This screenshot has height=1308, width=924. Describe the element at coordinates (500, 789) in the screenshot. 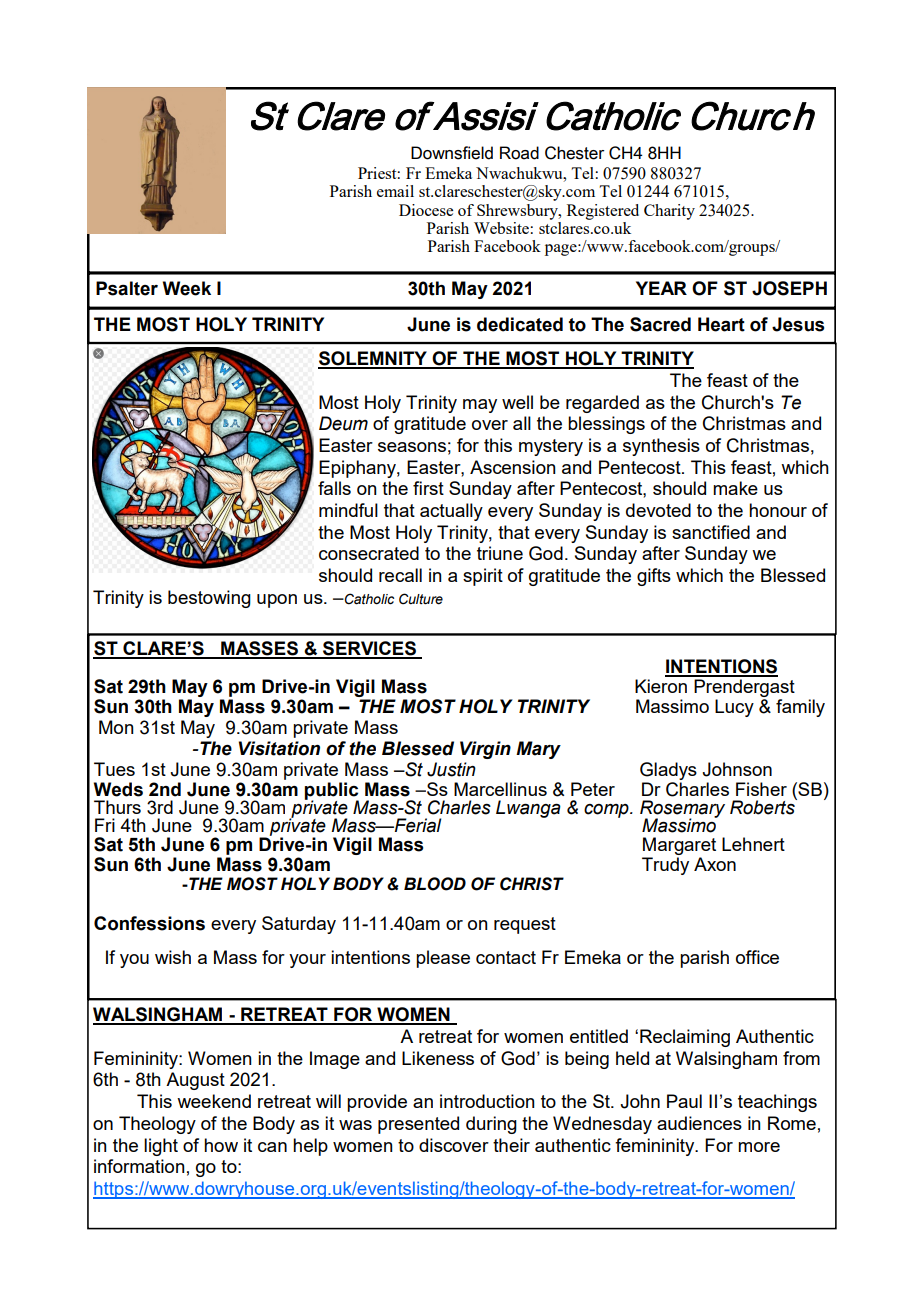

I see `Marcellinus` at that location.
